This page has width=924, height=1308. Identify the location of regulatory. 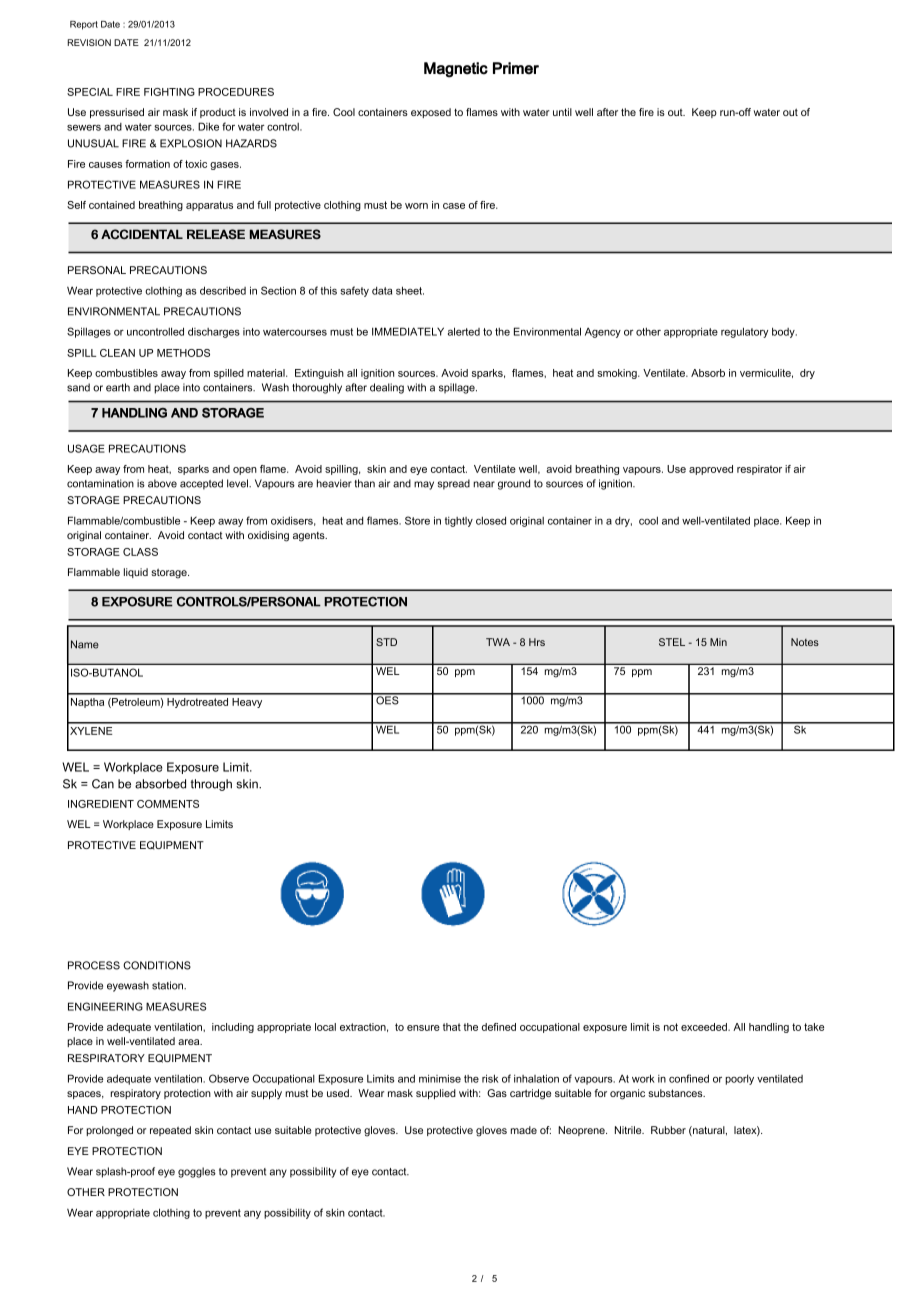
(744, 332).
